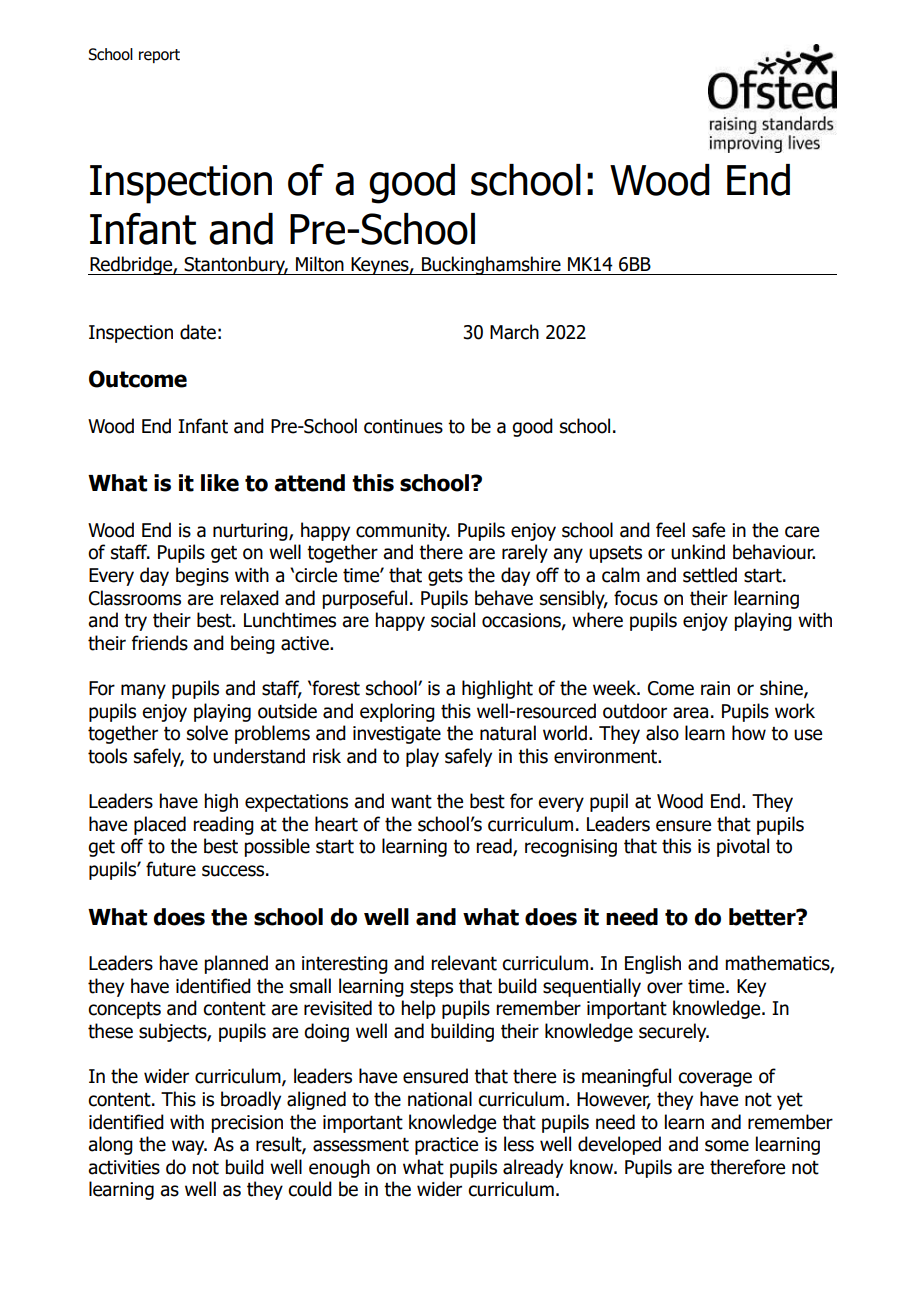 The width and height of the image is (924, 1310). Describe the element at coordinates (446, 1146) in the image. I see `practice` at that location.
